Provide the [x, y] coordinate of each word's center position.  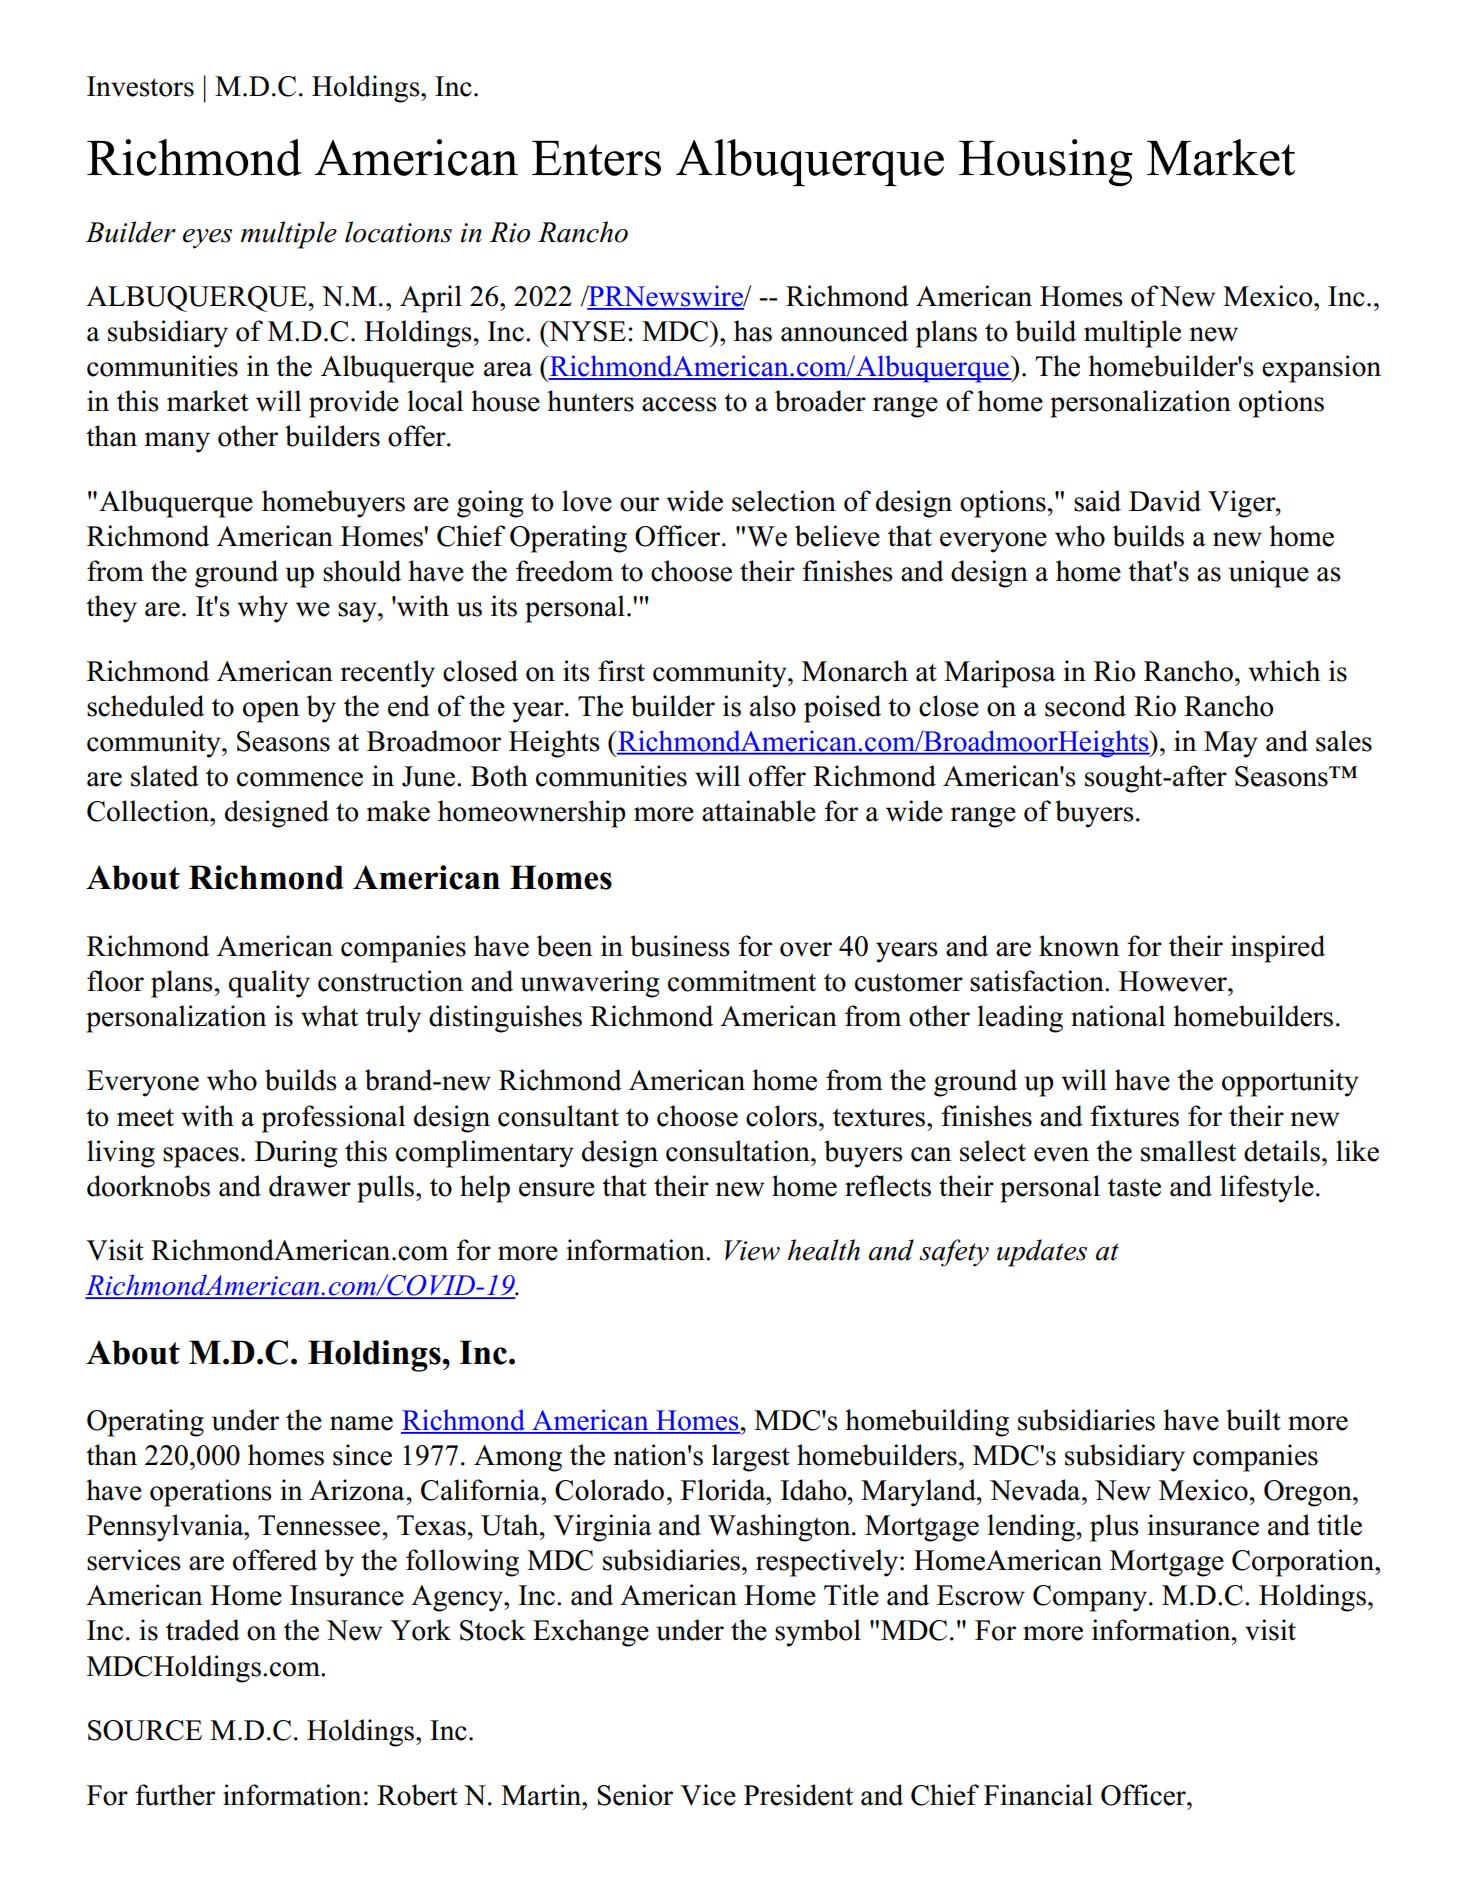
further [175, 1795]
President [798, 1795]
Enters [596, 158]
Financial [1038, 1795]
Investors [140, 86]
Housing [1046, 163]
